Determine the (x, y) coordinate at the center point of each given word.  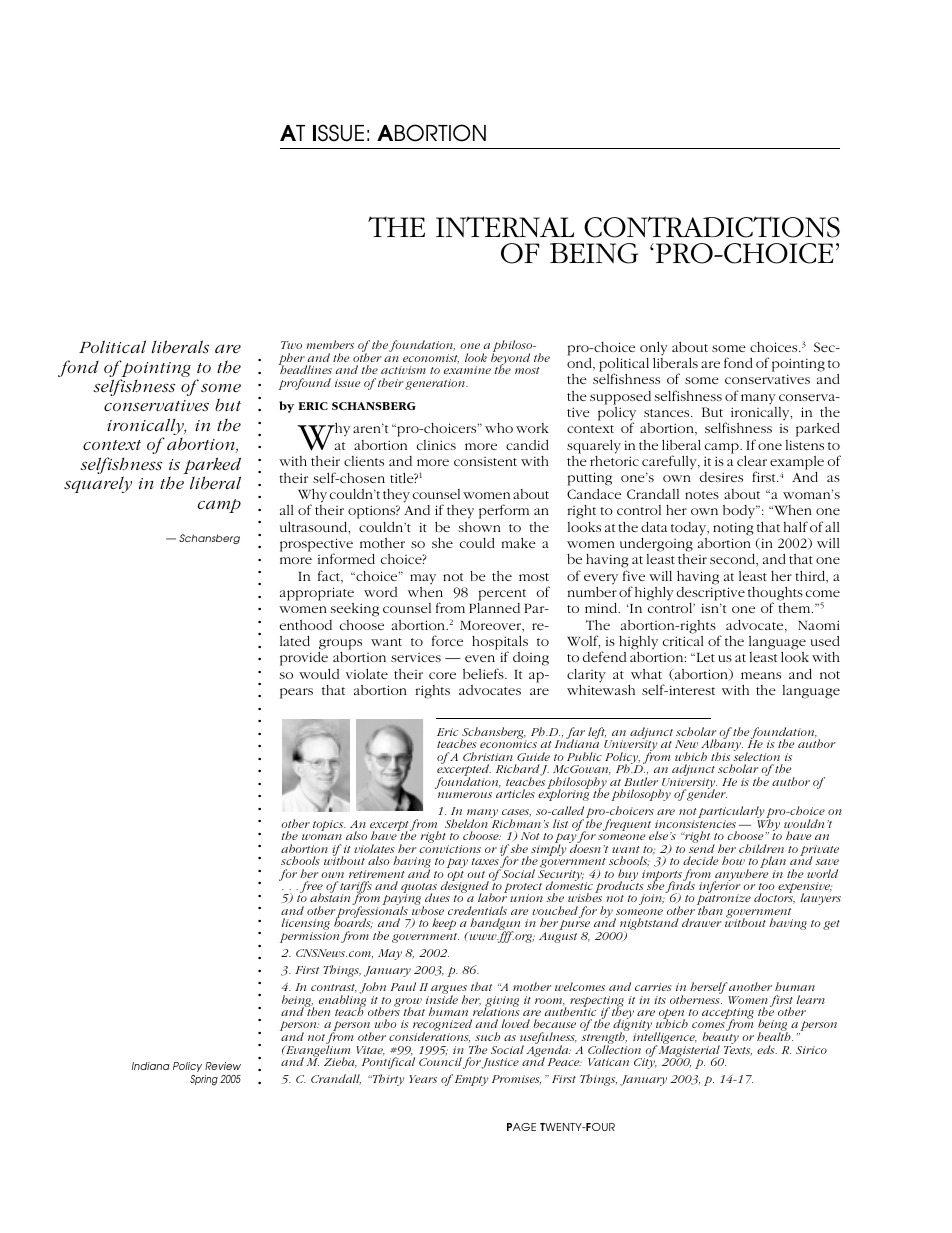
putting (590, 479)
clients (364, 461)
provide (304, 659)
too (767, 886)
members (330, 344)
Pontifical (388, 1062)
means (761, 675)
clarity (586, 676)
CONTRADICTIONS (712, 227)
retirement (377, 874)
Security (561, 876)
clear (752, 461)
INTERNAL (505, 227)
